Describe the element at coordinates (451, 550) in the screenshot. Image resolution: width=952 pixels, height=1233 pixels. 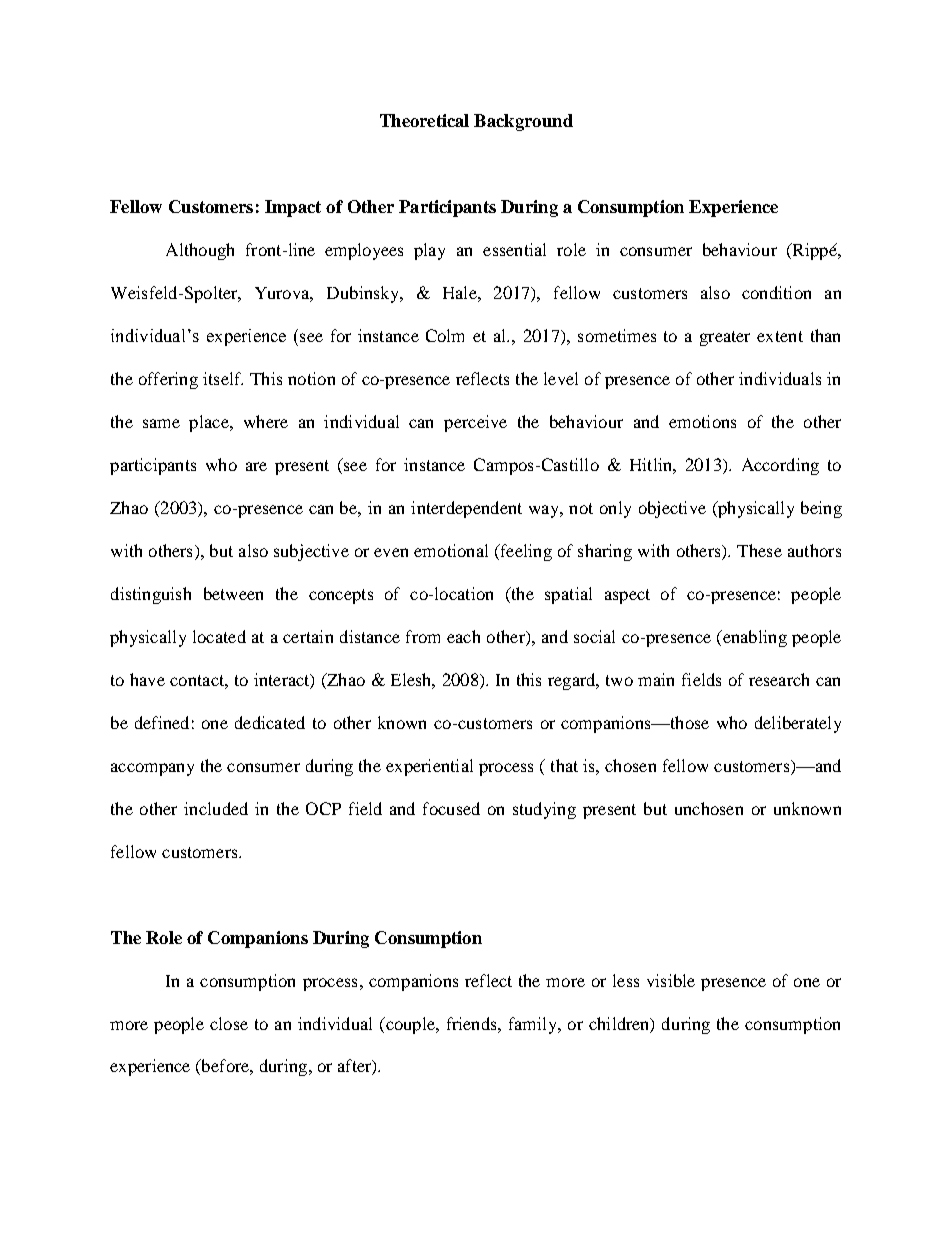
I see `emotional` at that location.
